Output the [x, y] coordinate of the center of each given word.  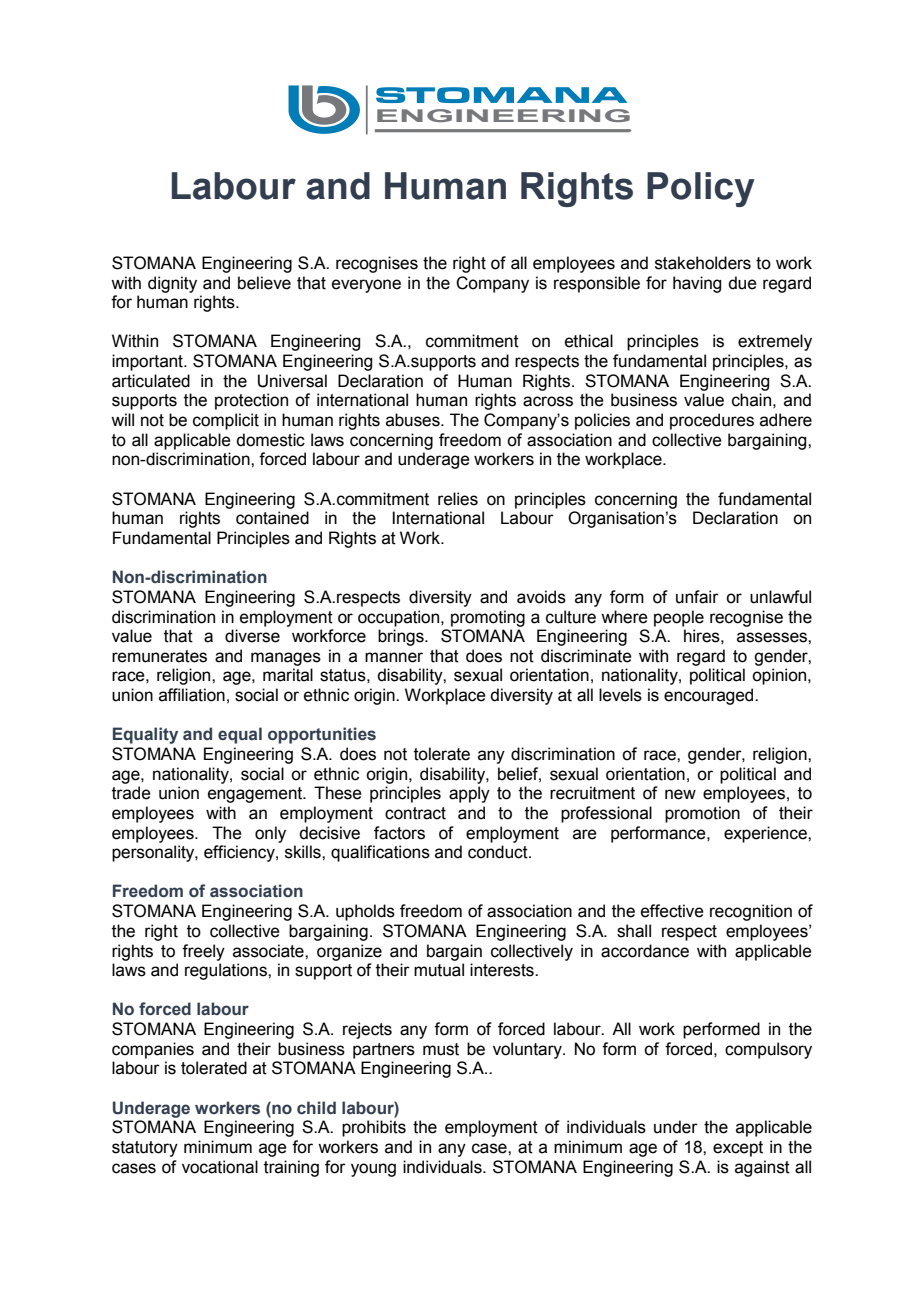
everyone [366, 286]
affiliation [192, 695]
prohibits [374, 1128]
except [738, 1149]
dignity [172, 284]
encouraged [710, 696]
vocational [220, 1167]
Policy [701, 189]
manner [394, 657]
